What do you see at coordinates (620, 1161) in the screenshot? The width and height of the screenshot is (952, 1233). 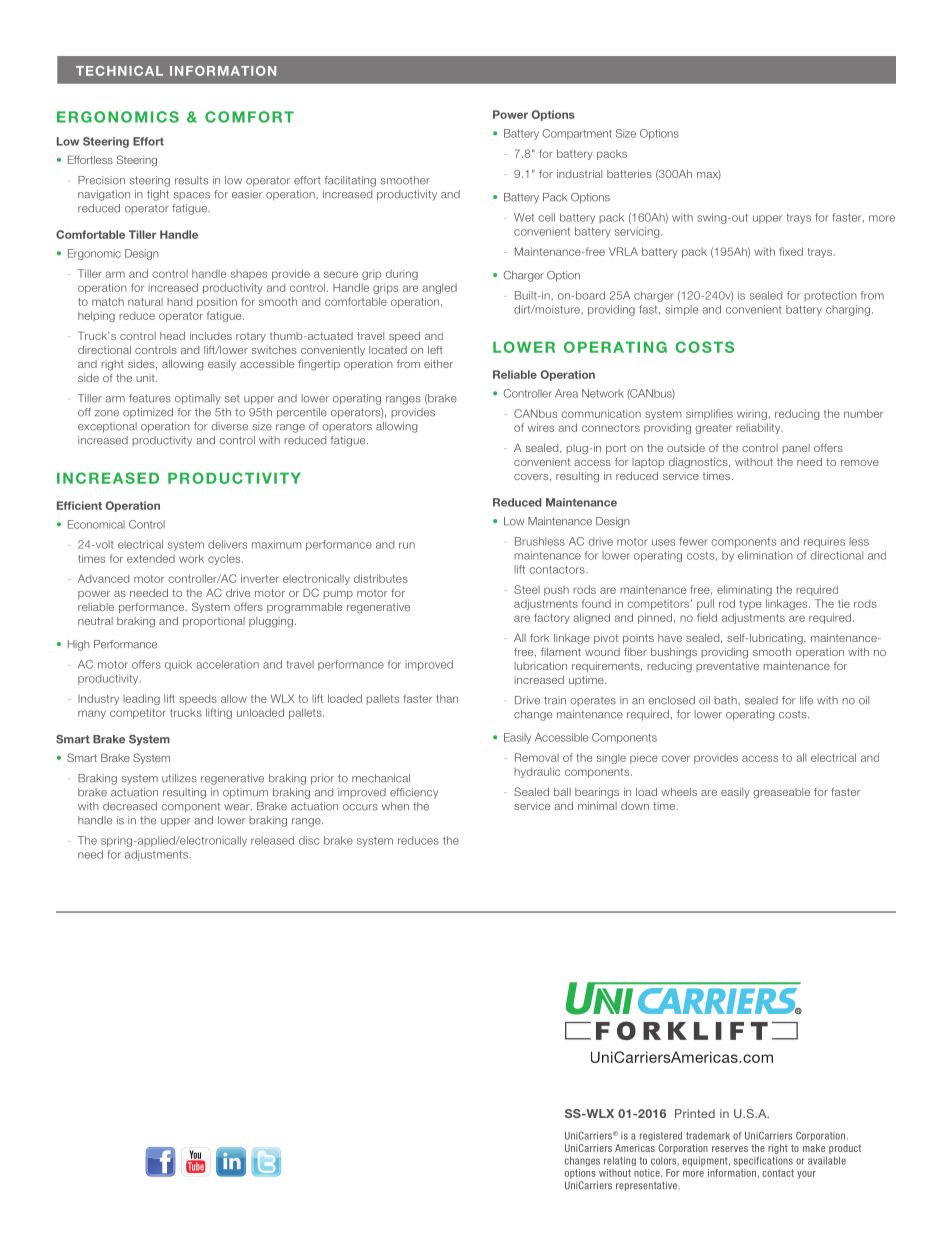 I see `relating` at bounding box center [620, 1161].
